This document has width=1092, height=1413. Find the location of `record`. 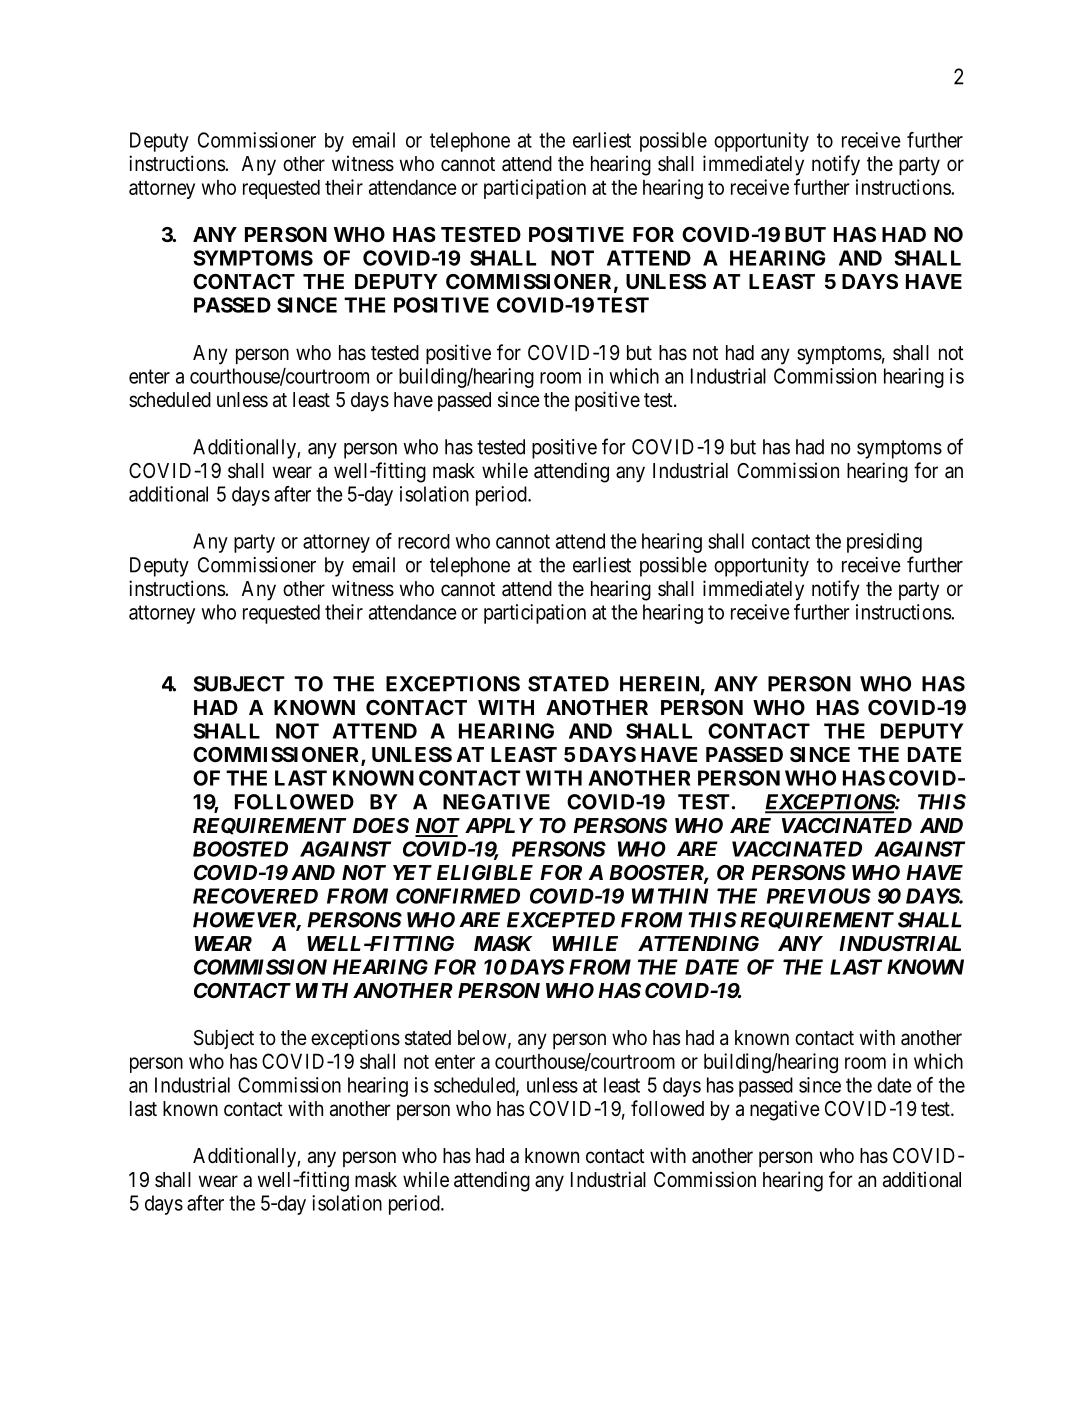

record is located at coordinates (424, 541).
